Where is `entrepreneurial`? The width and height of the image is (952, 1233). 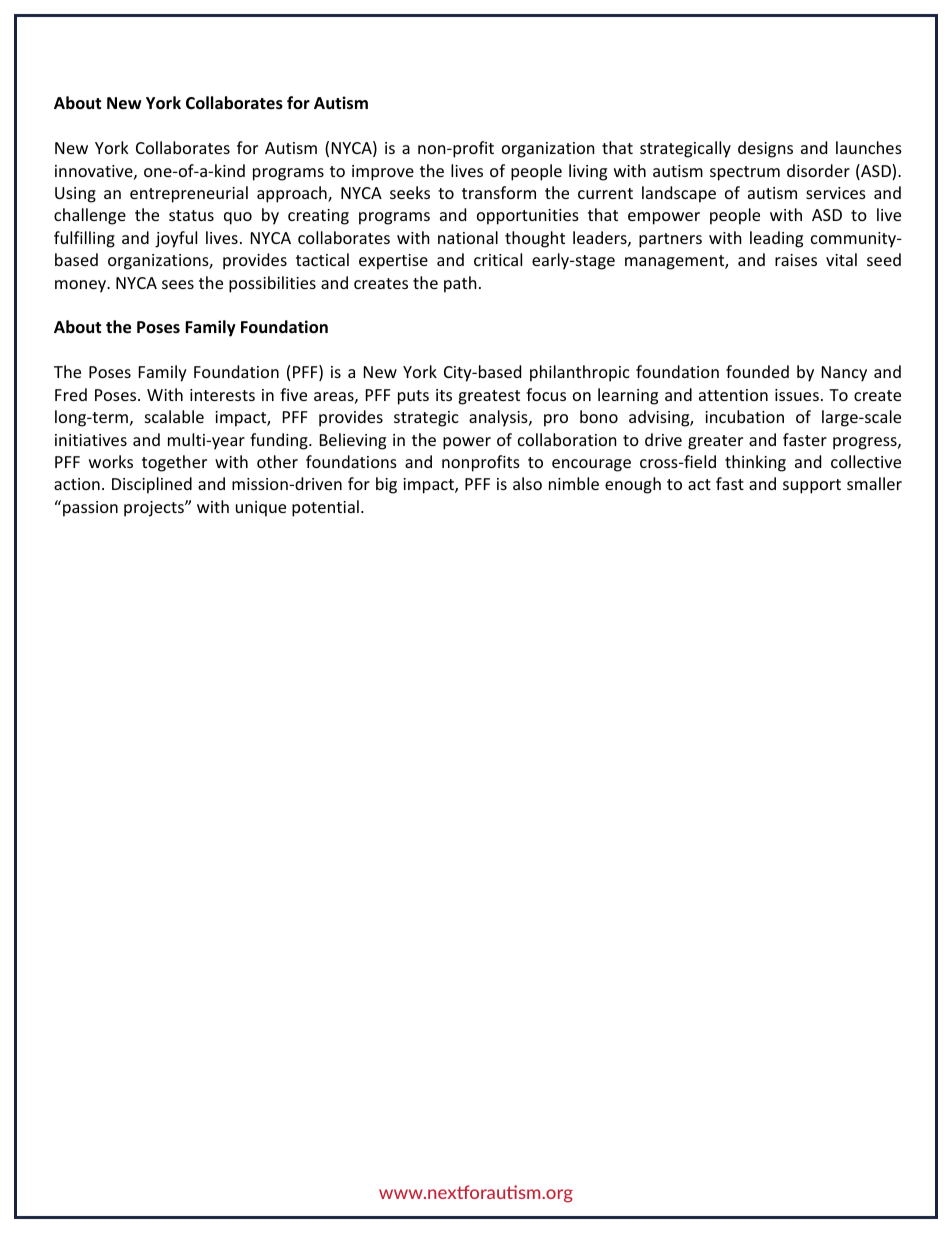 entrepreneurial is located at coordinates (189, 194).
